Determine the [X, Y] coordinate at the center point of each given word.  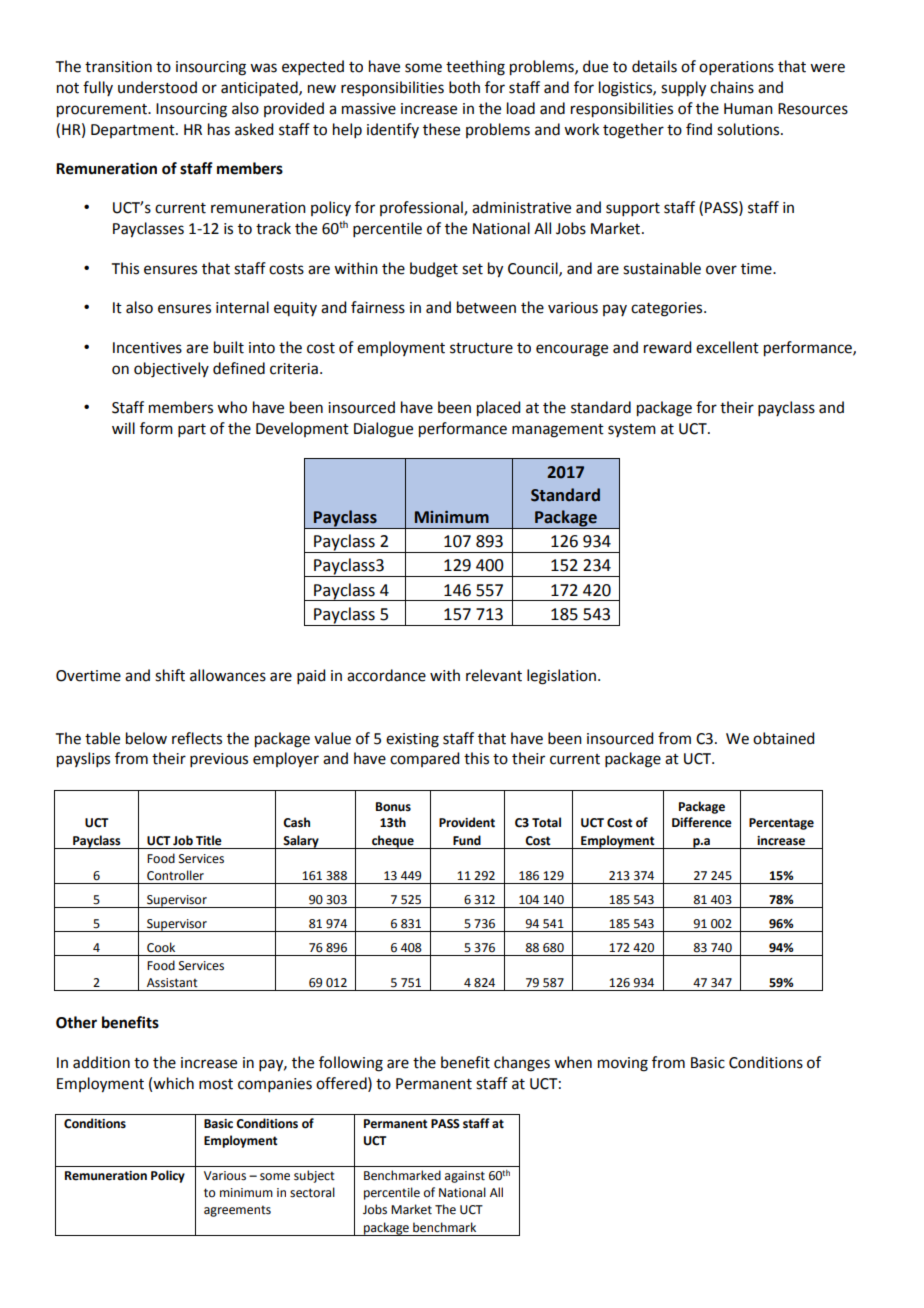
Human [748, 109]
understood [157, 87]
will [123, 428]
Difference [702, 822]
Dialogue [383, 430]
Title [209, 840]
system [632, 430]
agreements [237, 1211]
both [464, 87]
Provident [467, 822]
